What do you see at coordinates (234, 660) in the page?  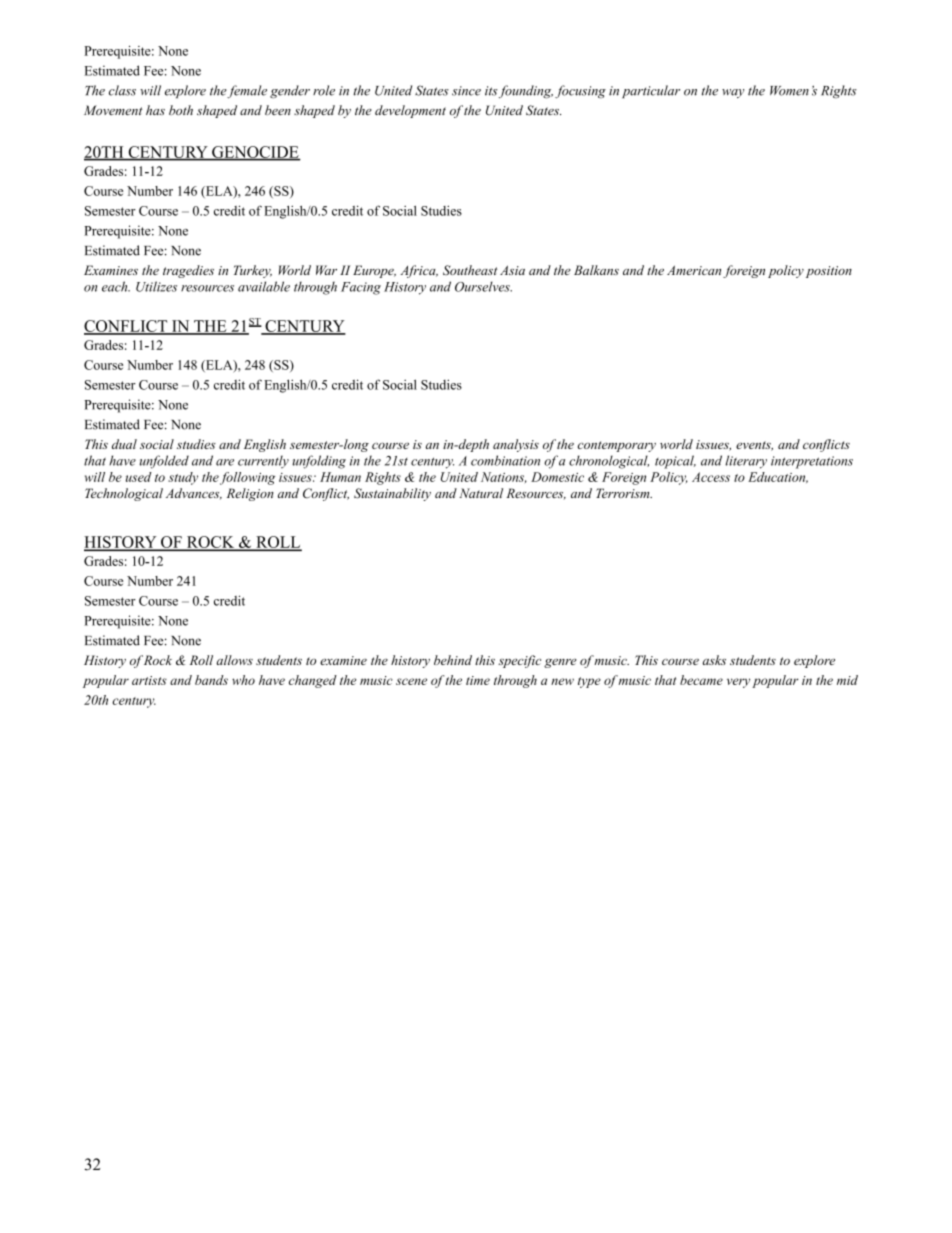 I see `allows` at bounding box center [234, 660].
